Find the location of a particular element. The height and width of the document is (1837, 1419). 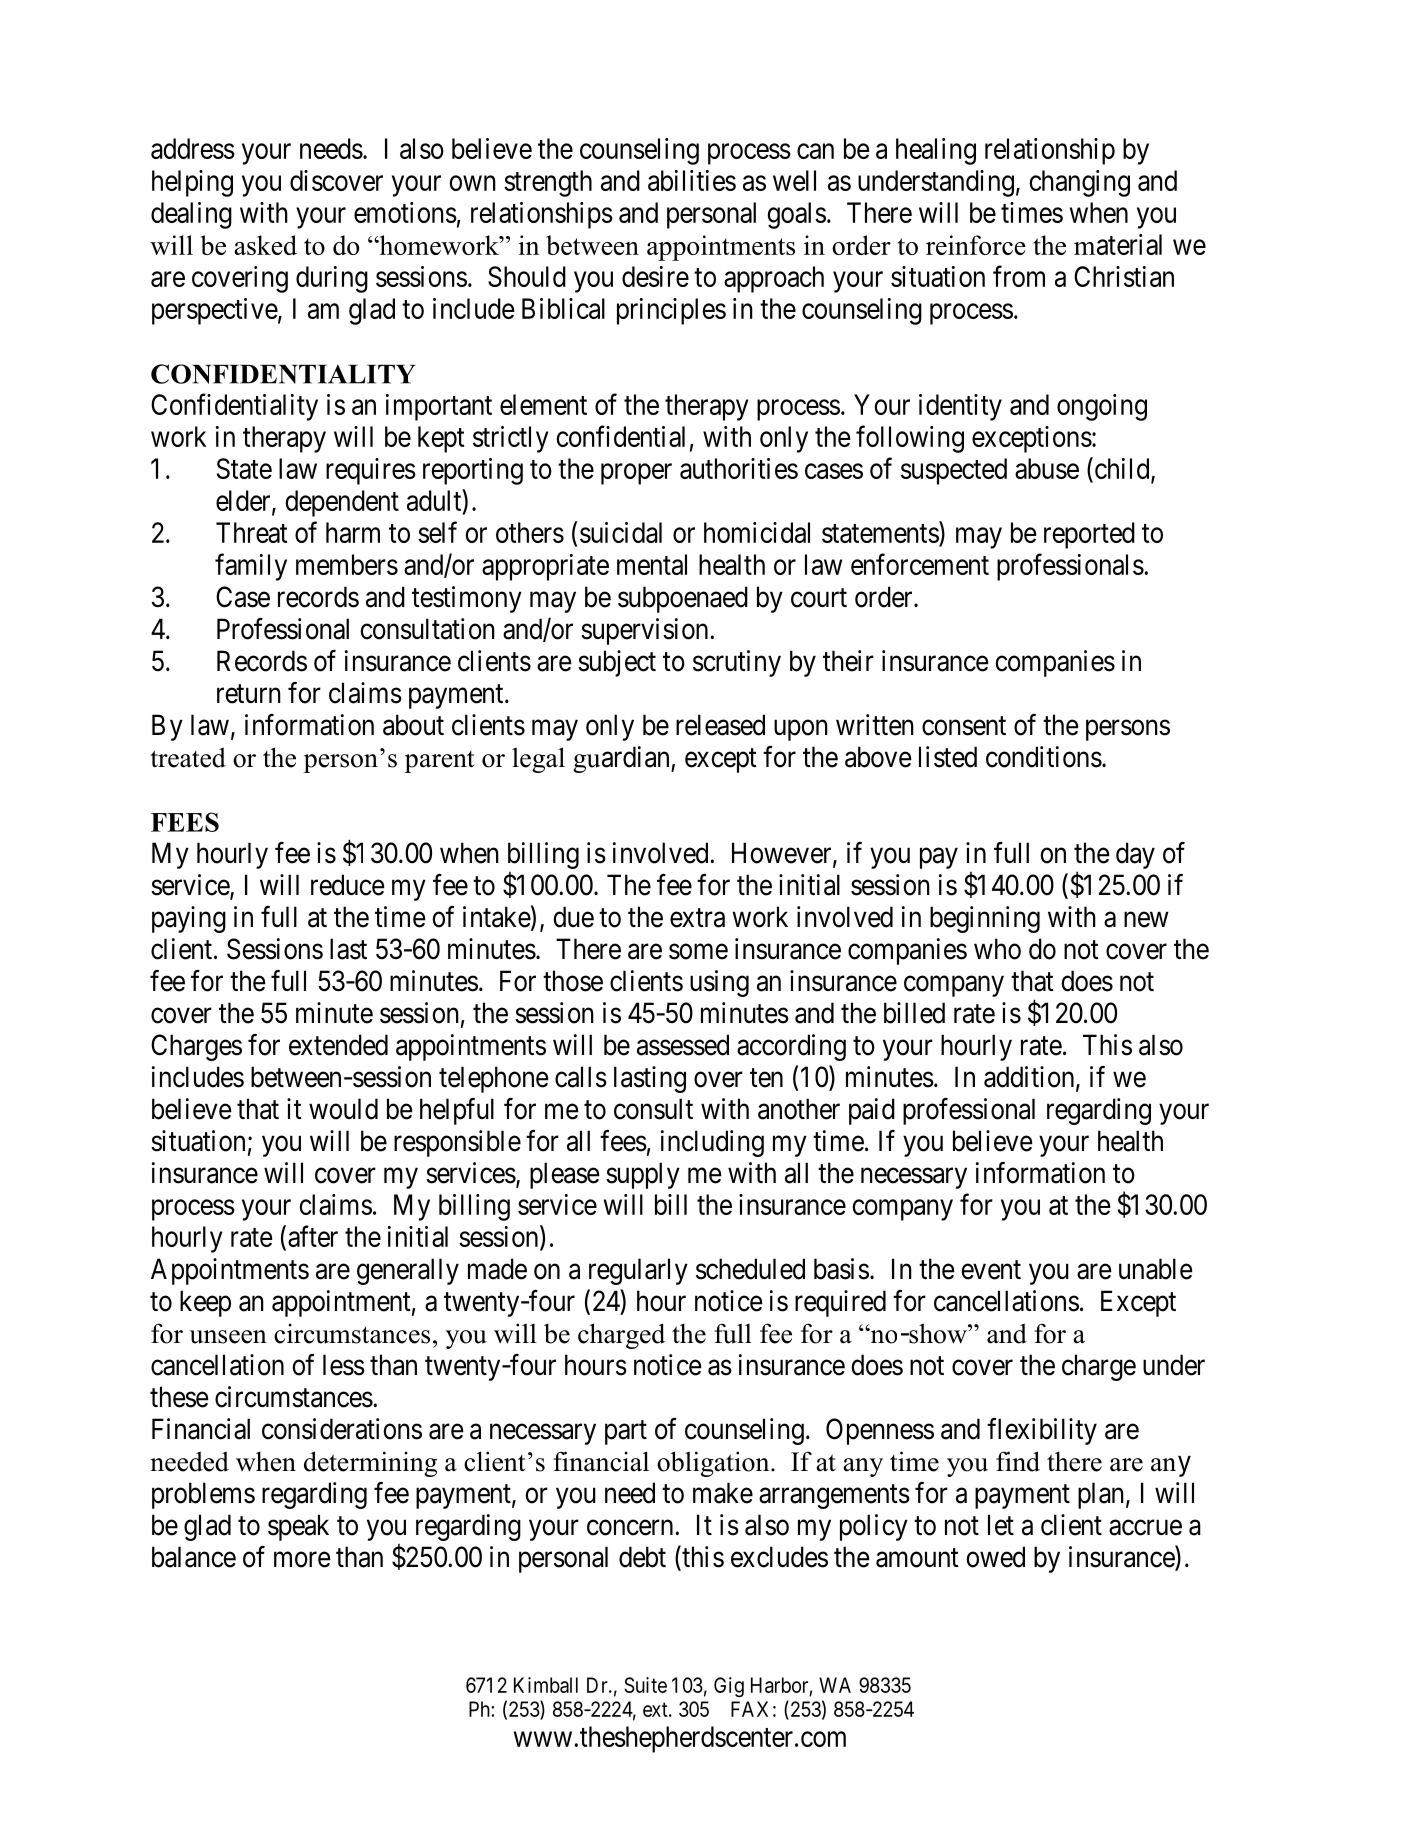

return is located at coordinates (249, 694).
